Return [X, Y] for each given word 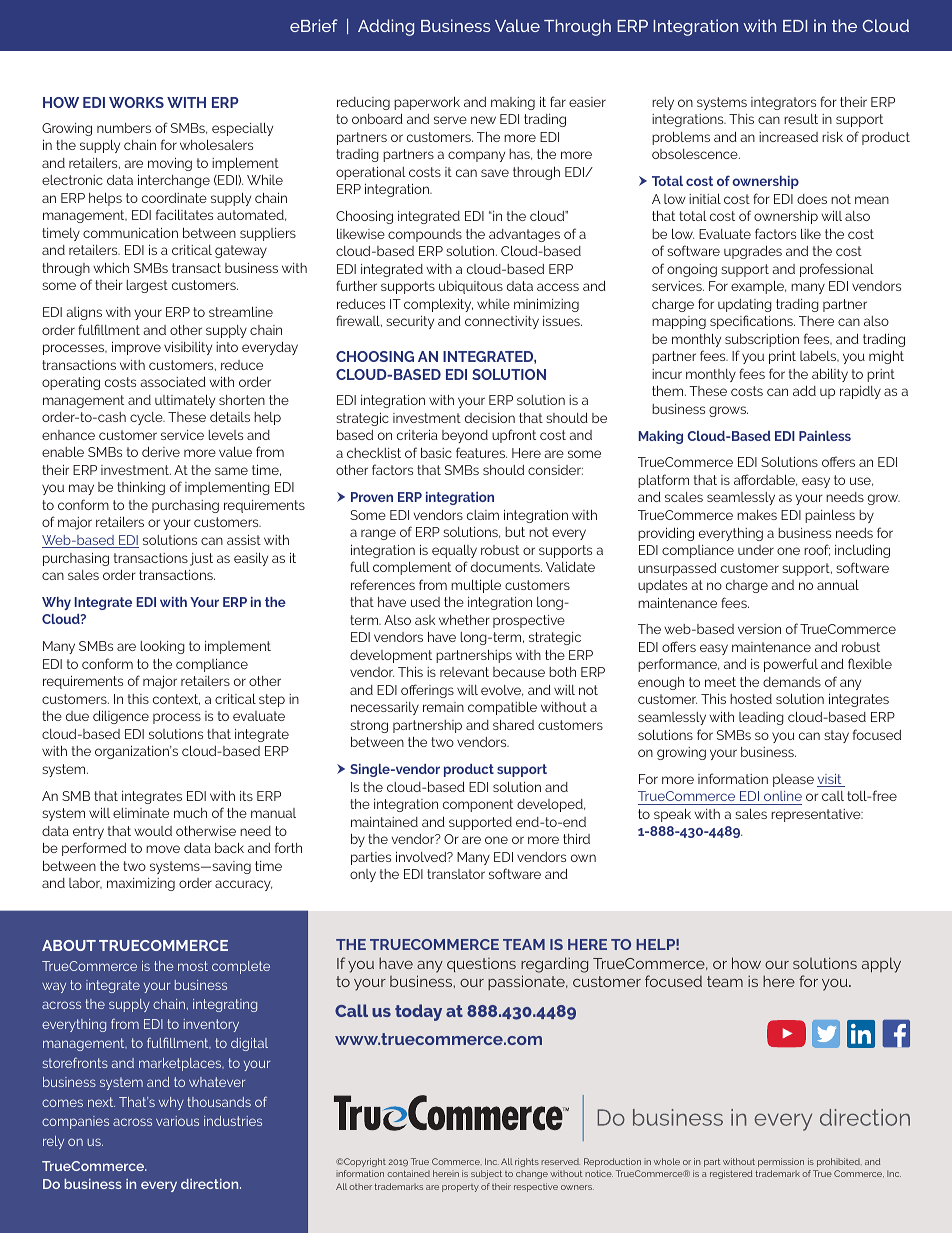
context [176, 699]
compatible [502, 708]
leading [761, 718]
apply [881, 965]
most [193, 966]
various [177, 1121]
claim [483, 515]
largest [147, 286]
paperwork [427, 103]
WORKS [136, 102]
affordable [765, 480]
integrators [783, 103]
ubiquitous [471, 287]
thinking [141, 488]
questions [481, 965]
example [758, 287]
